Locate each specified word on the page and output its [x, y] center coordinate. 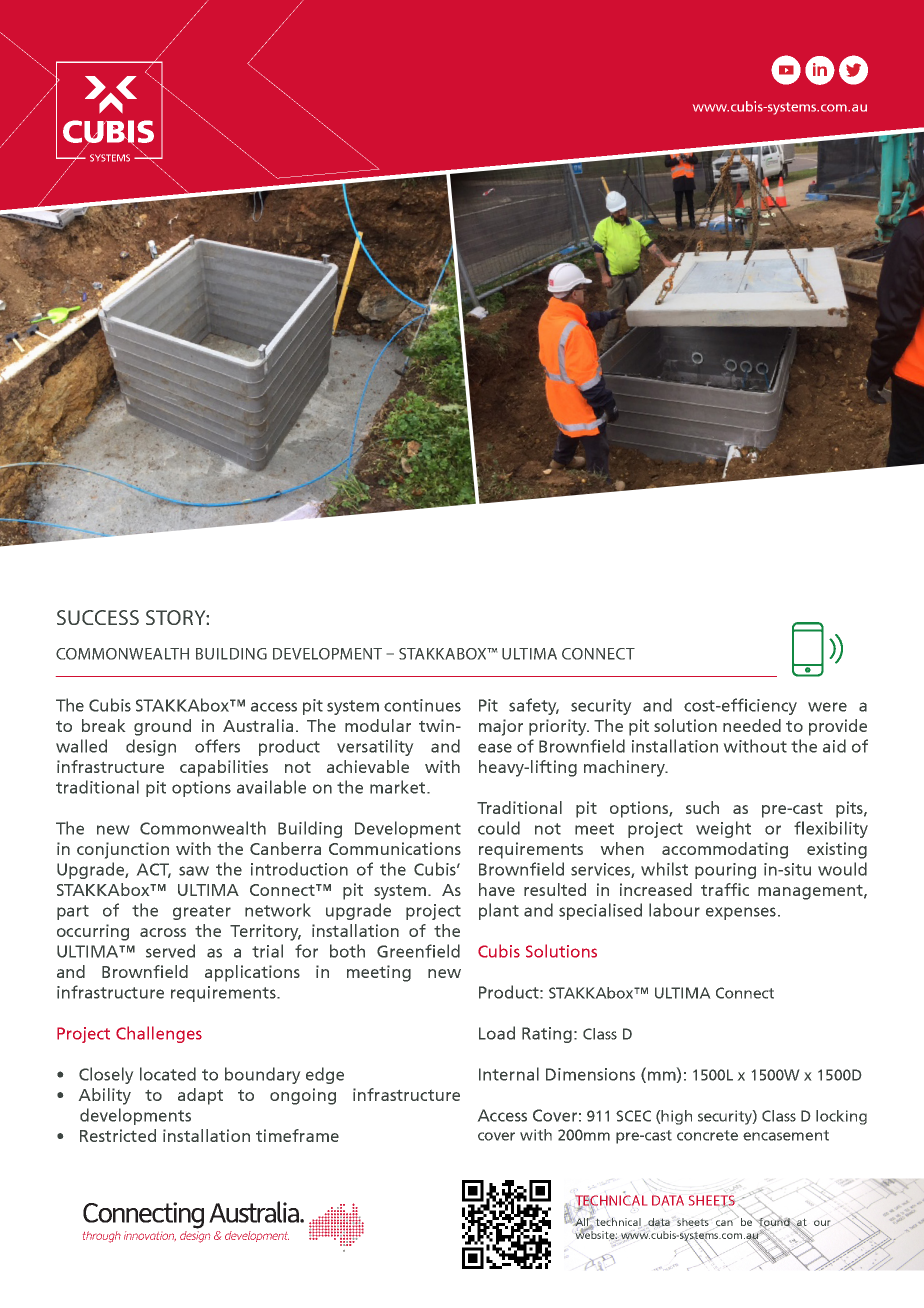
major [501, 727]
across [163, 932]
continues [422, 705]
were [827, 707]
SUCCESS [98, 617]
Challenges [159, 1034]
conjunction [123, 850]
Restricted [118, 1135]
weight [723, 829]
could [499, 828]
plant [499, 911]
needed [752, 725]
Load [497, 1033]
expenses [741, 913]
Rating [547, 1035]
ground [162, 727]
